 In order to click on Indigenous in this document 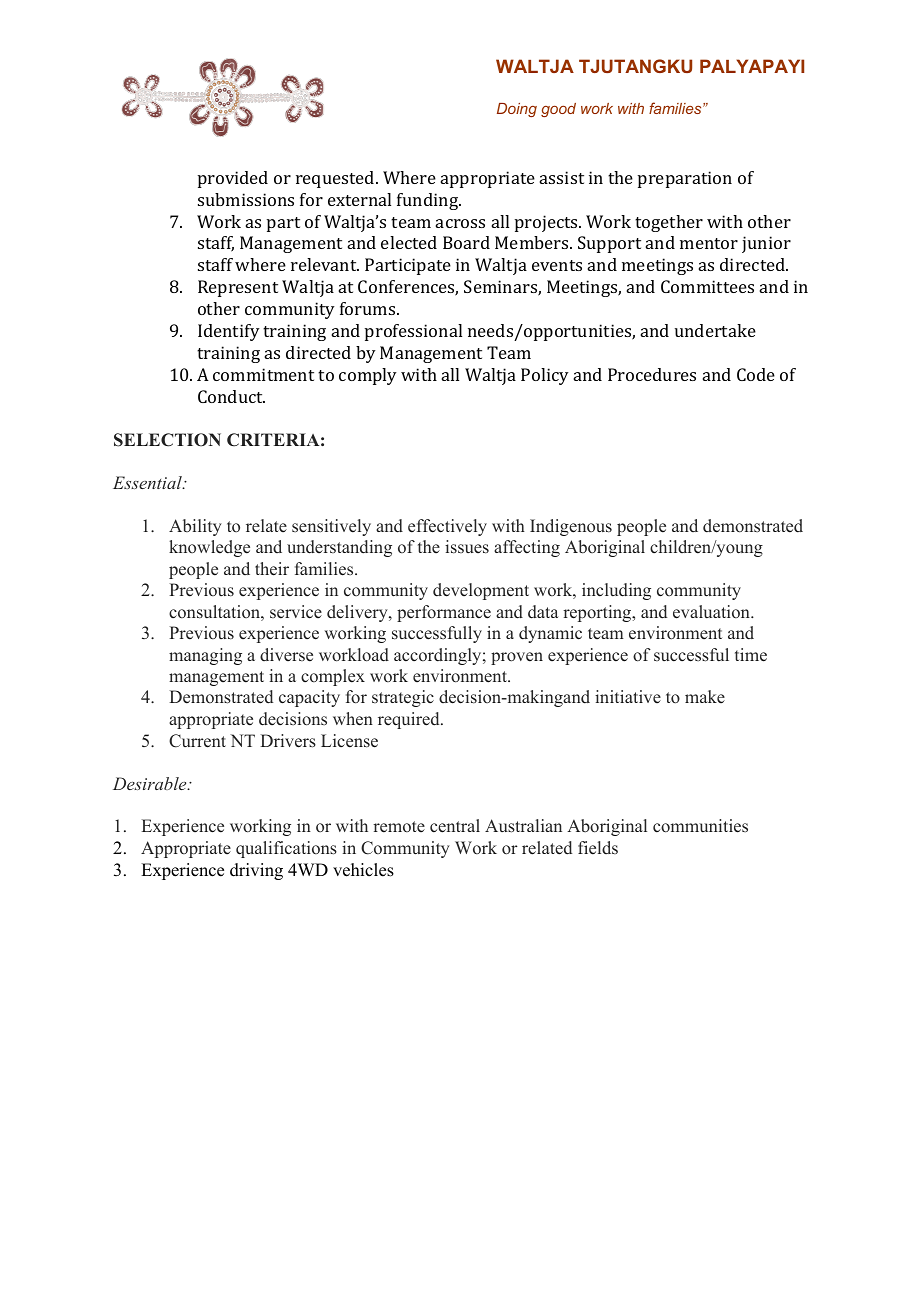, I will do `click(571, 527)`.
